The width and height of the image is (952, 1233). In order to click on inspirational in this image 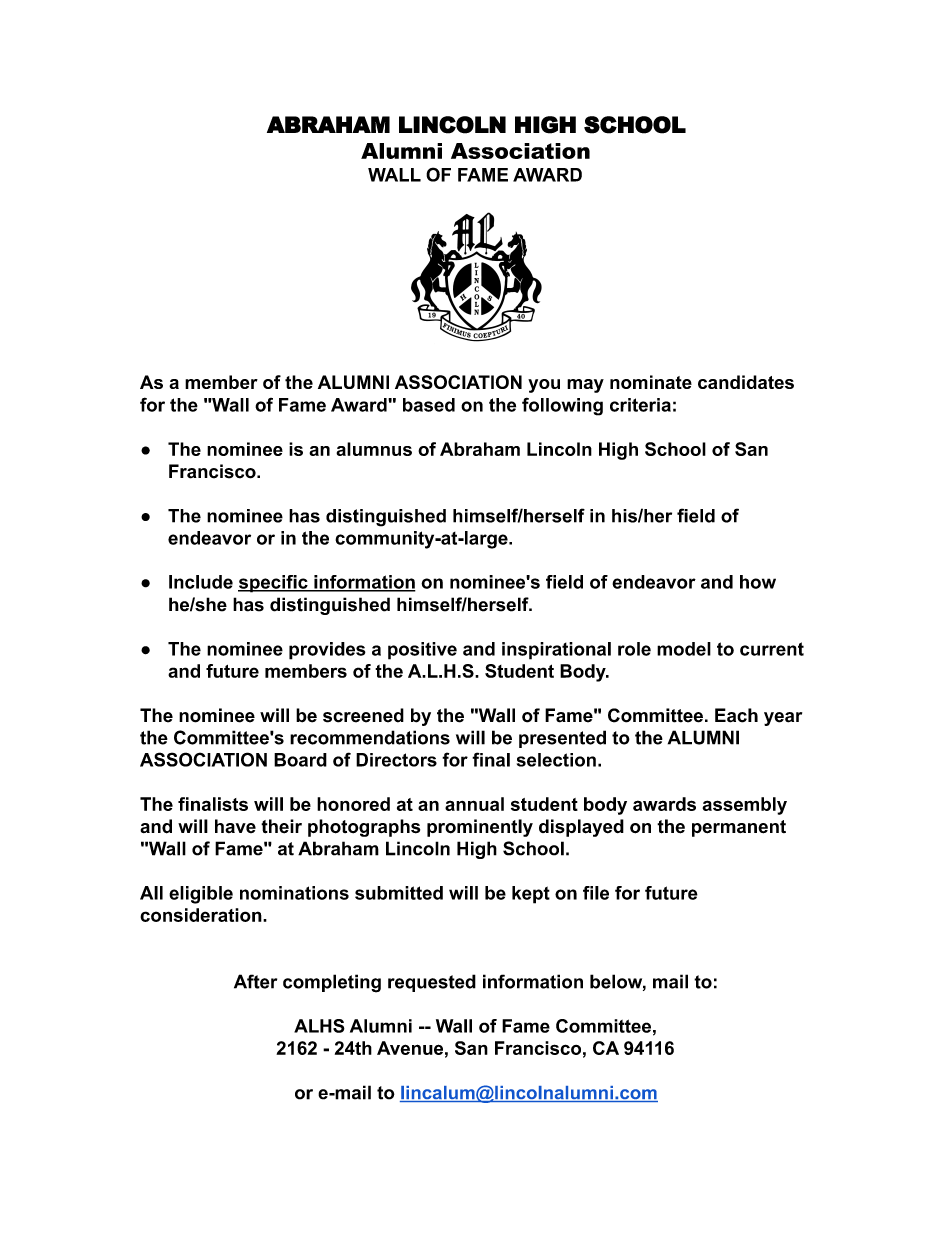, I will do `click(556, 651)`.
